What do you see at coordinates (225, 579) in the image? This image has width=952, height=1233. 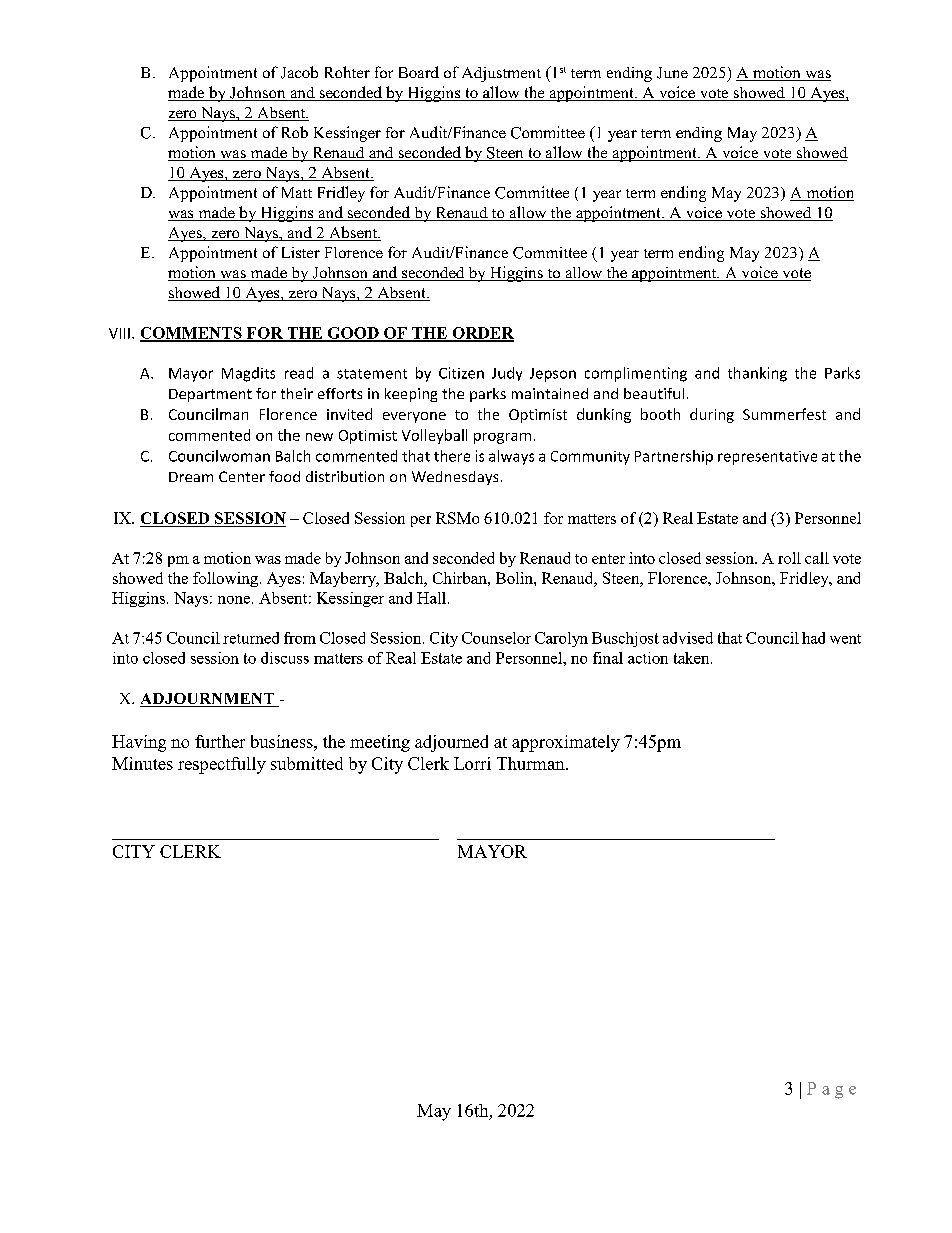 I see `following` at bounding box center [225, 579].
